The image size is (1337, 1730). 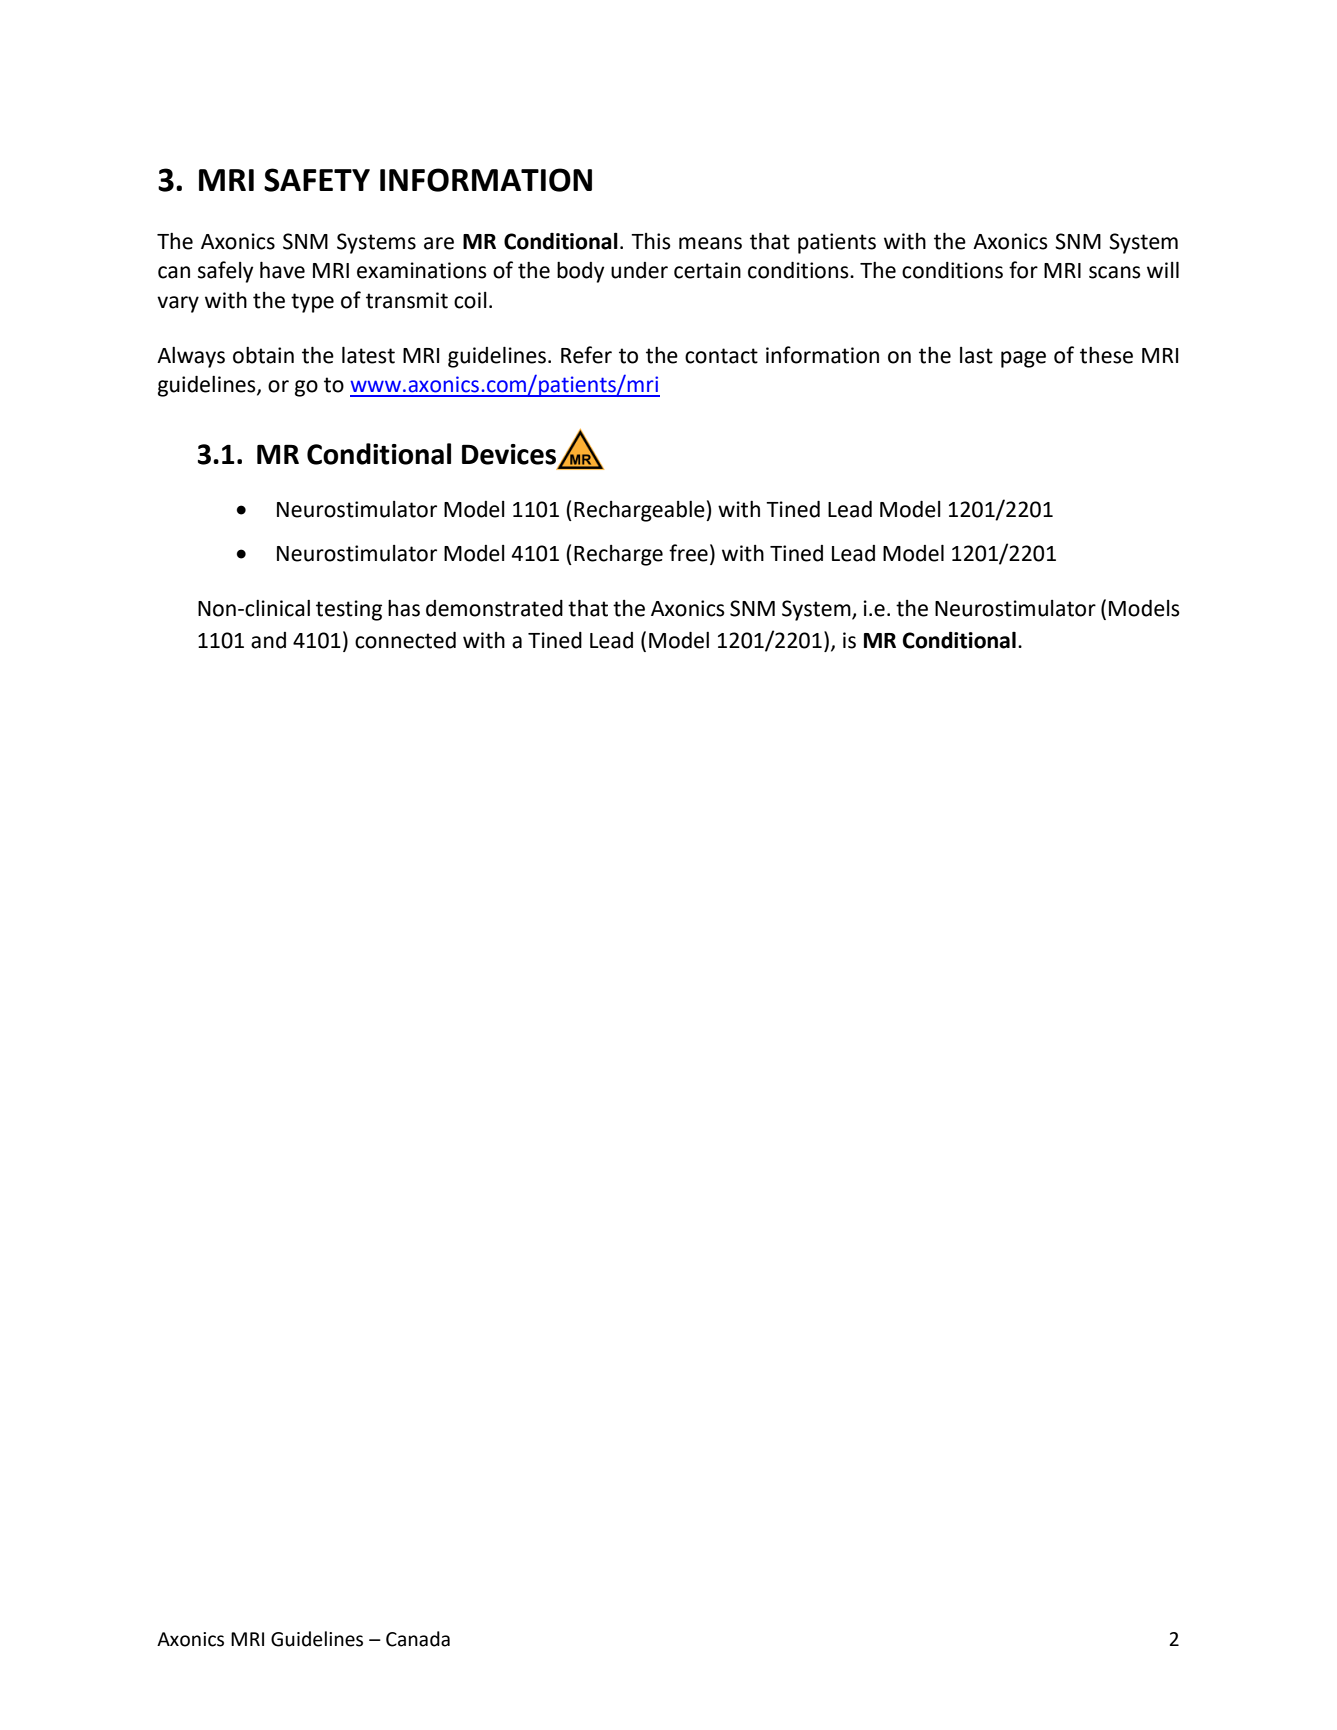 What do you see at coordinates (405, 640) in the document?
I see `connected` at bounding box center [405, 640].
